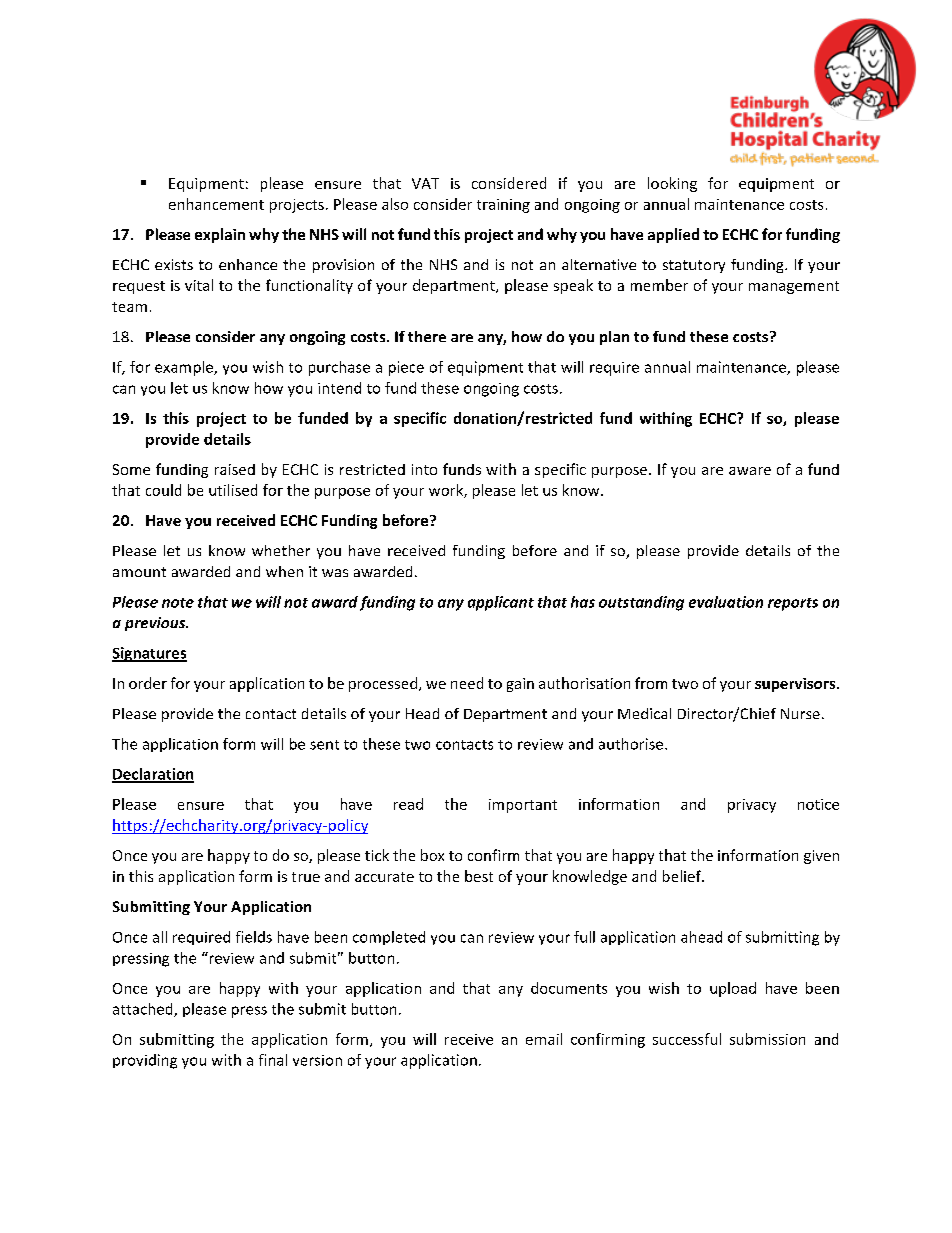  I want to click on applied, so click(673, 235).
